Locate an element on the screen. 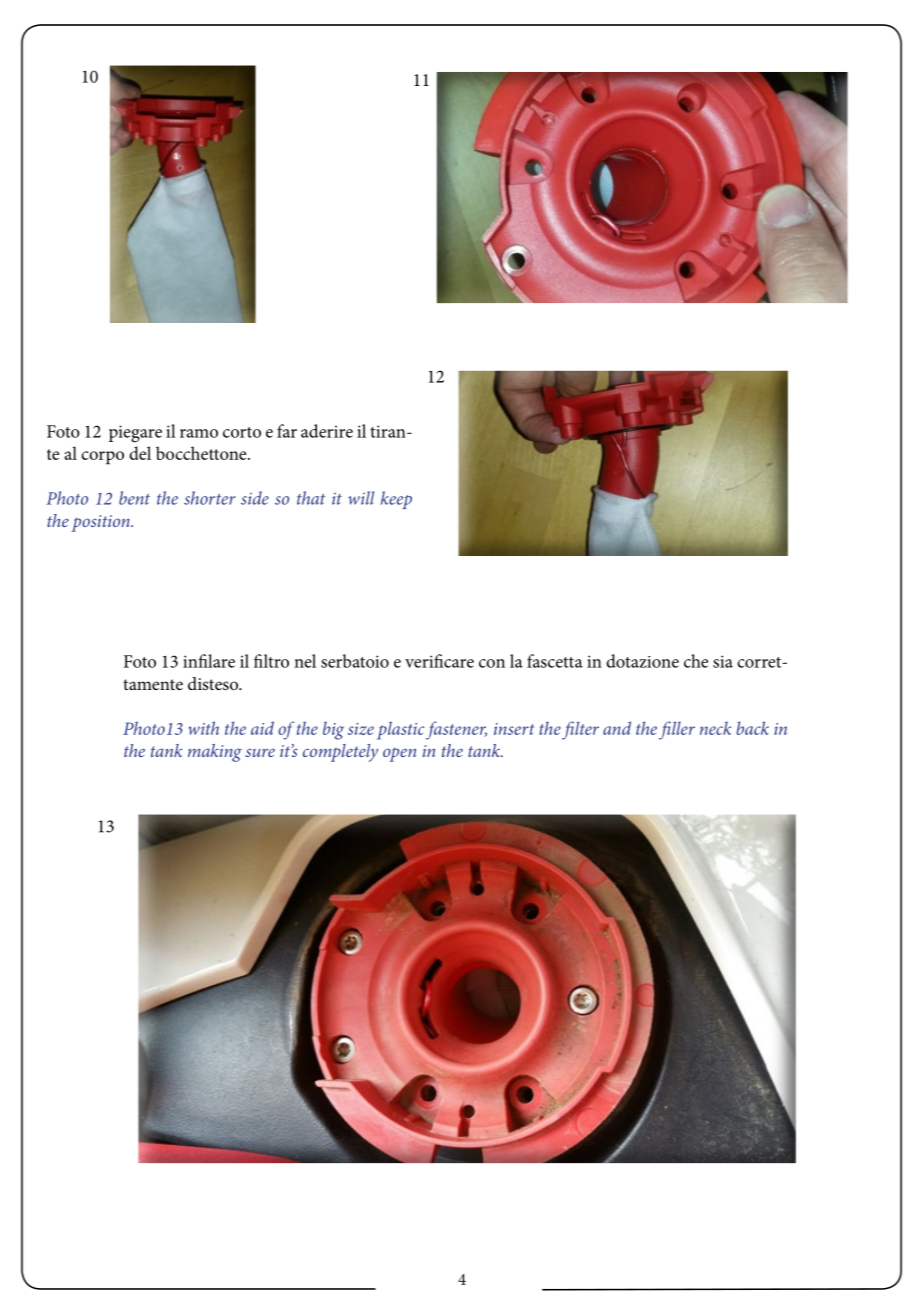 The height and width of the screenshot is (1308, 924). sia is located at coordinates (723, 661).
